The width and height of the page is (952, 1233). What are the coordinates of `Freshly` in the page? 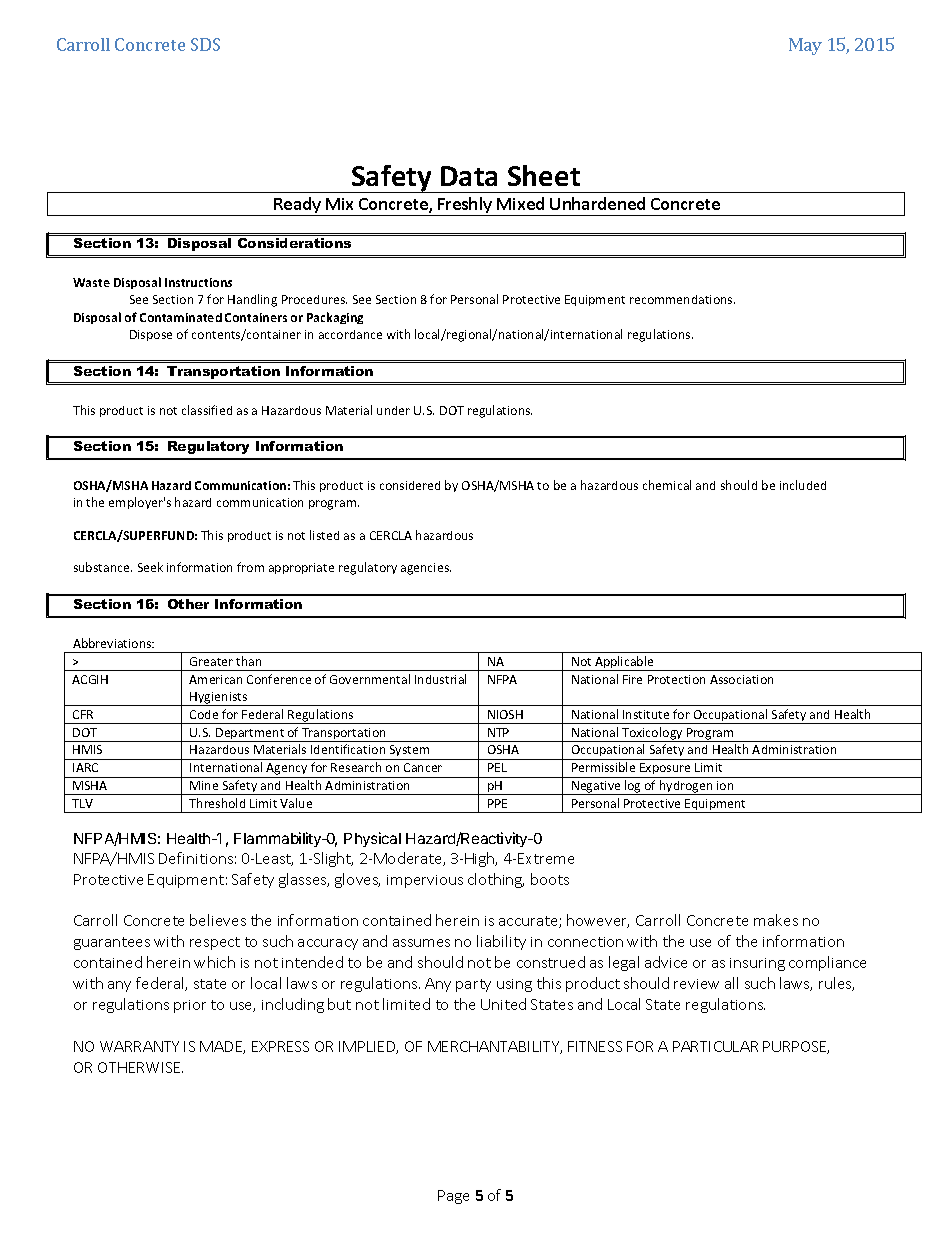 It's located at (465, 206).
